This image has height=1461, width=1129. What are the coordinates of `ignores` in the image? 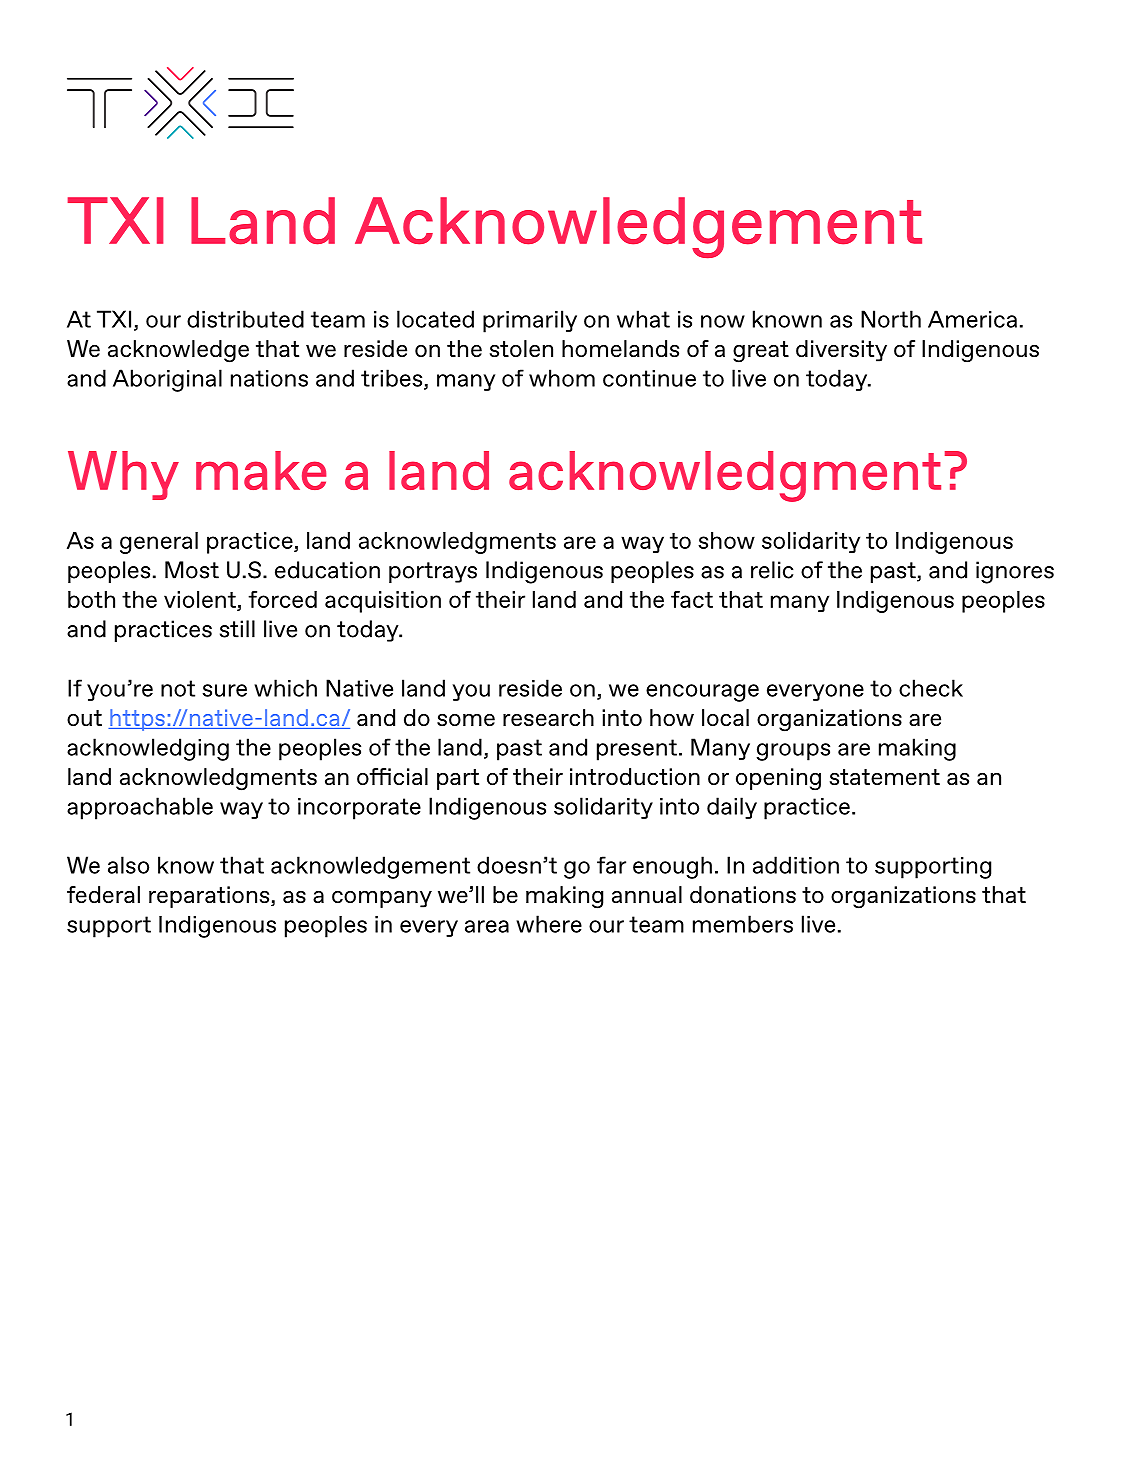 It's located at (1015, 572).
